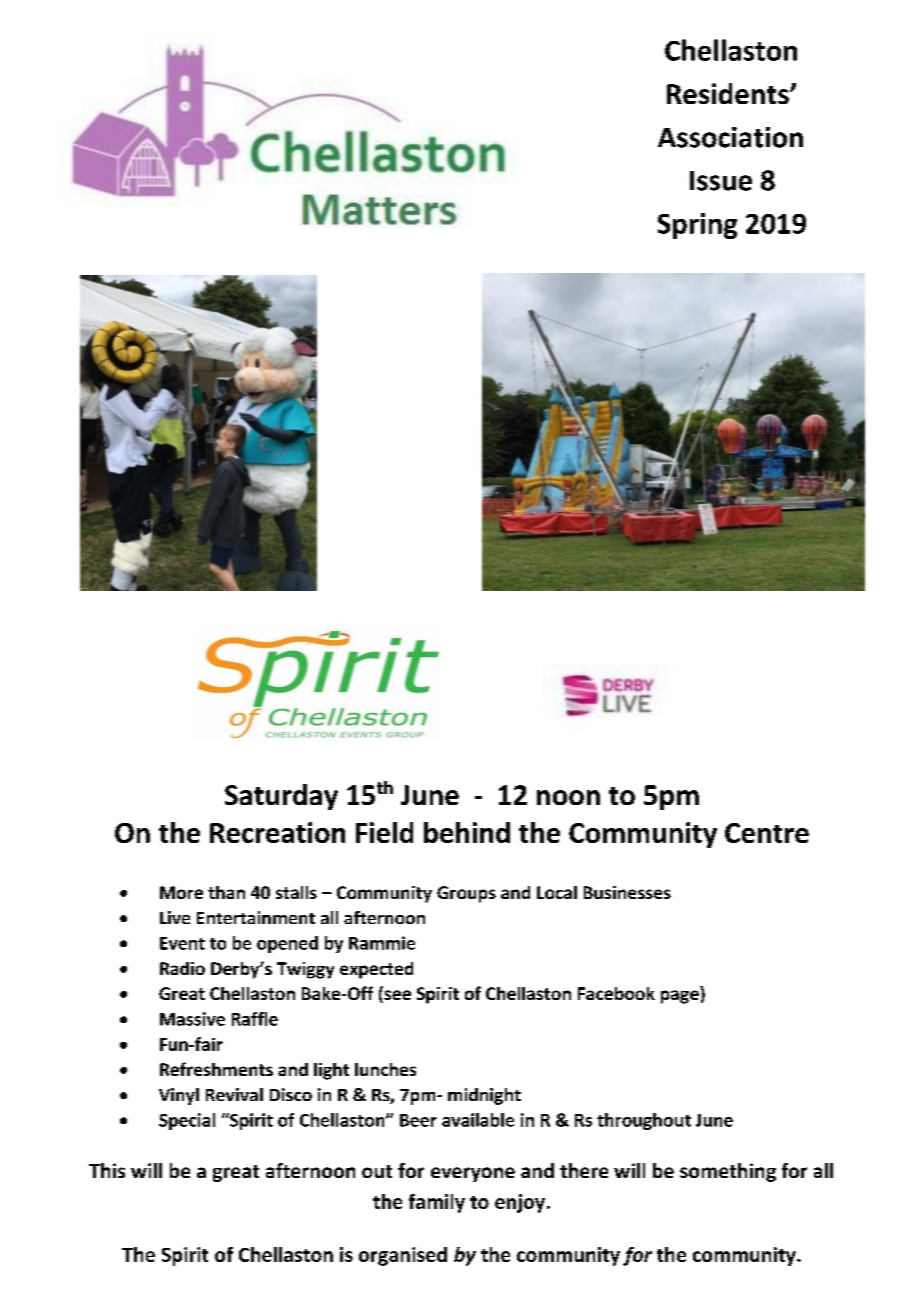 The width and height of the page is (924, 1313). What do you see at coordinates (730, 137) in the page?
I see `Association` at bounding box center [730, 137].
